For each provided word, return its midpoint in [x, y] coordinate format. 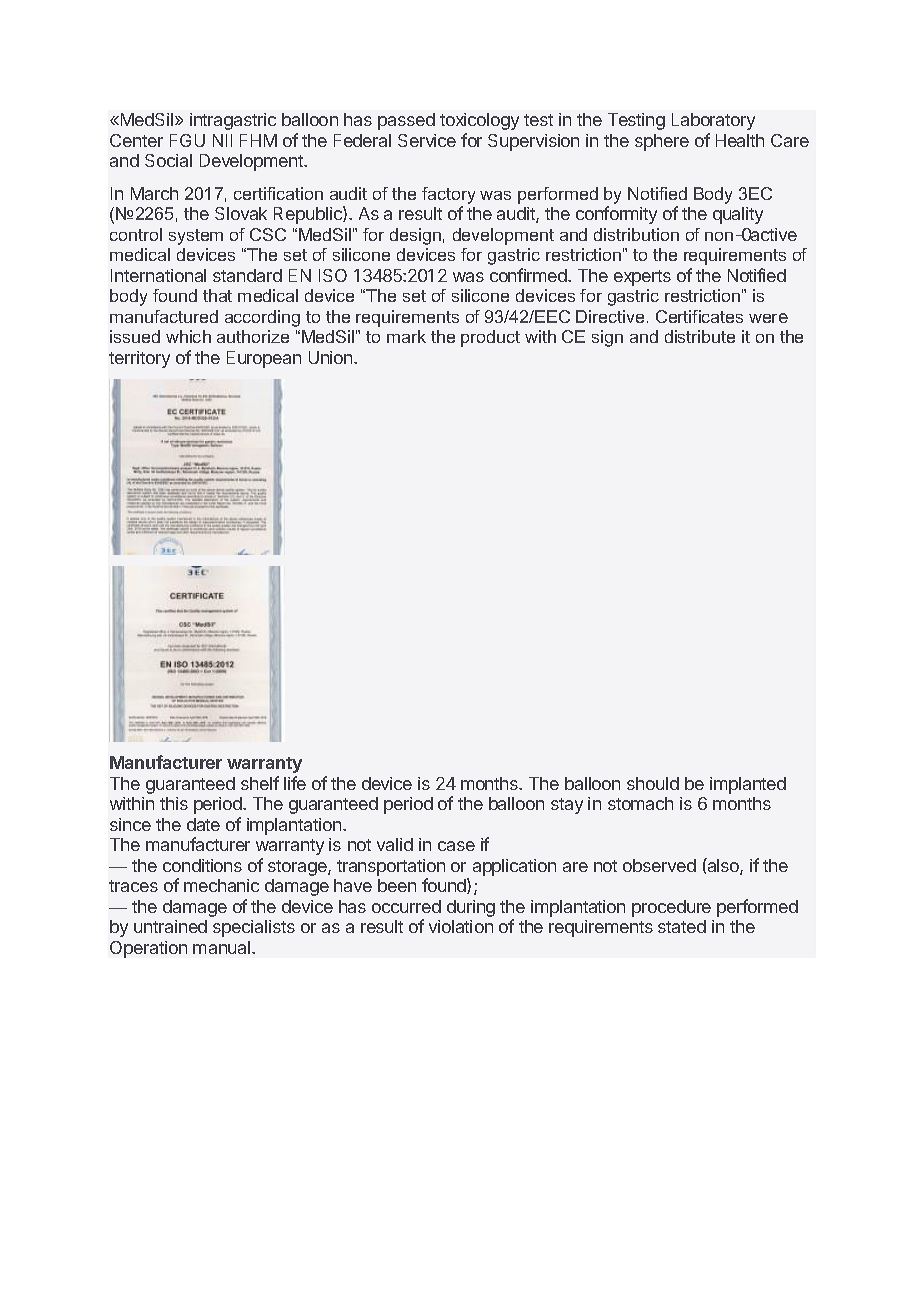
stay [567, 806]
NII [222, 140]
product [490, 338]
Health [740, 140]
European [264, 359]
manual [223, 947]
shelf [260, 783]
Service [427, 140]
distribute [700, 336]
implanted [748, 785]
